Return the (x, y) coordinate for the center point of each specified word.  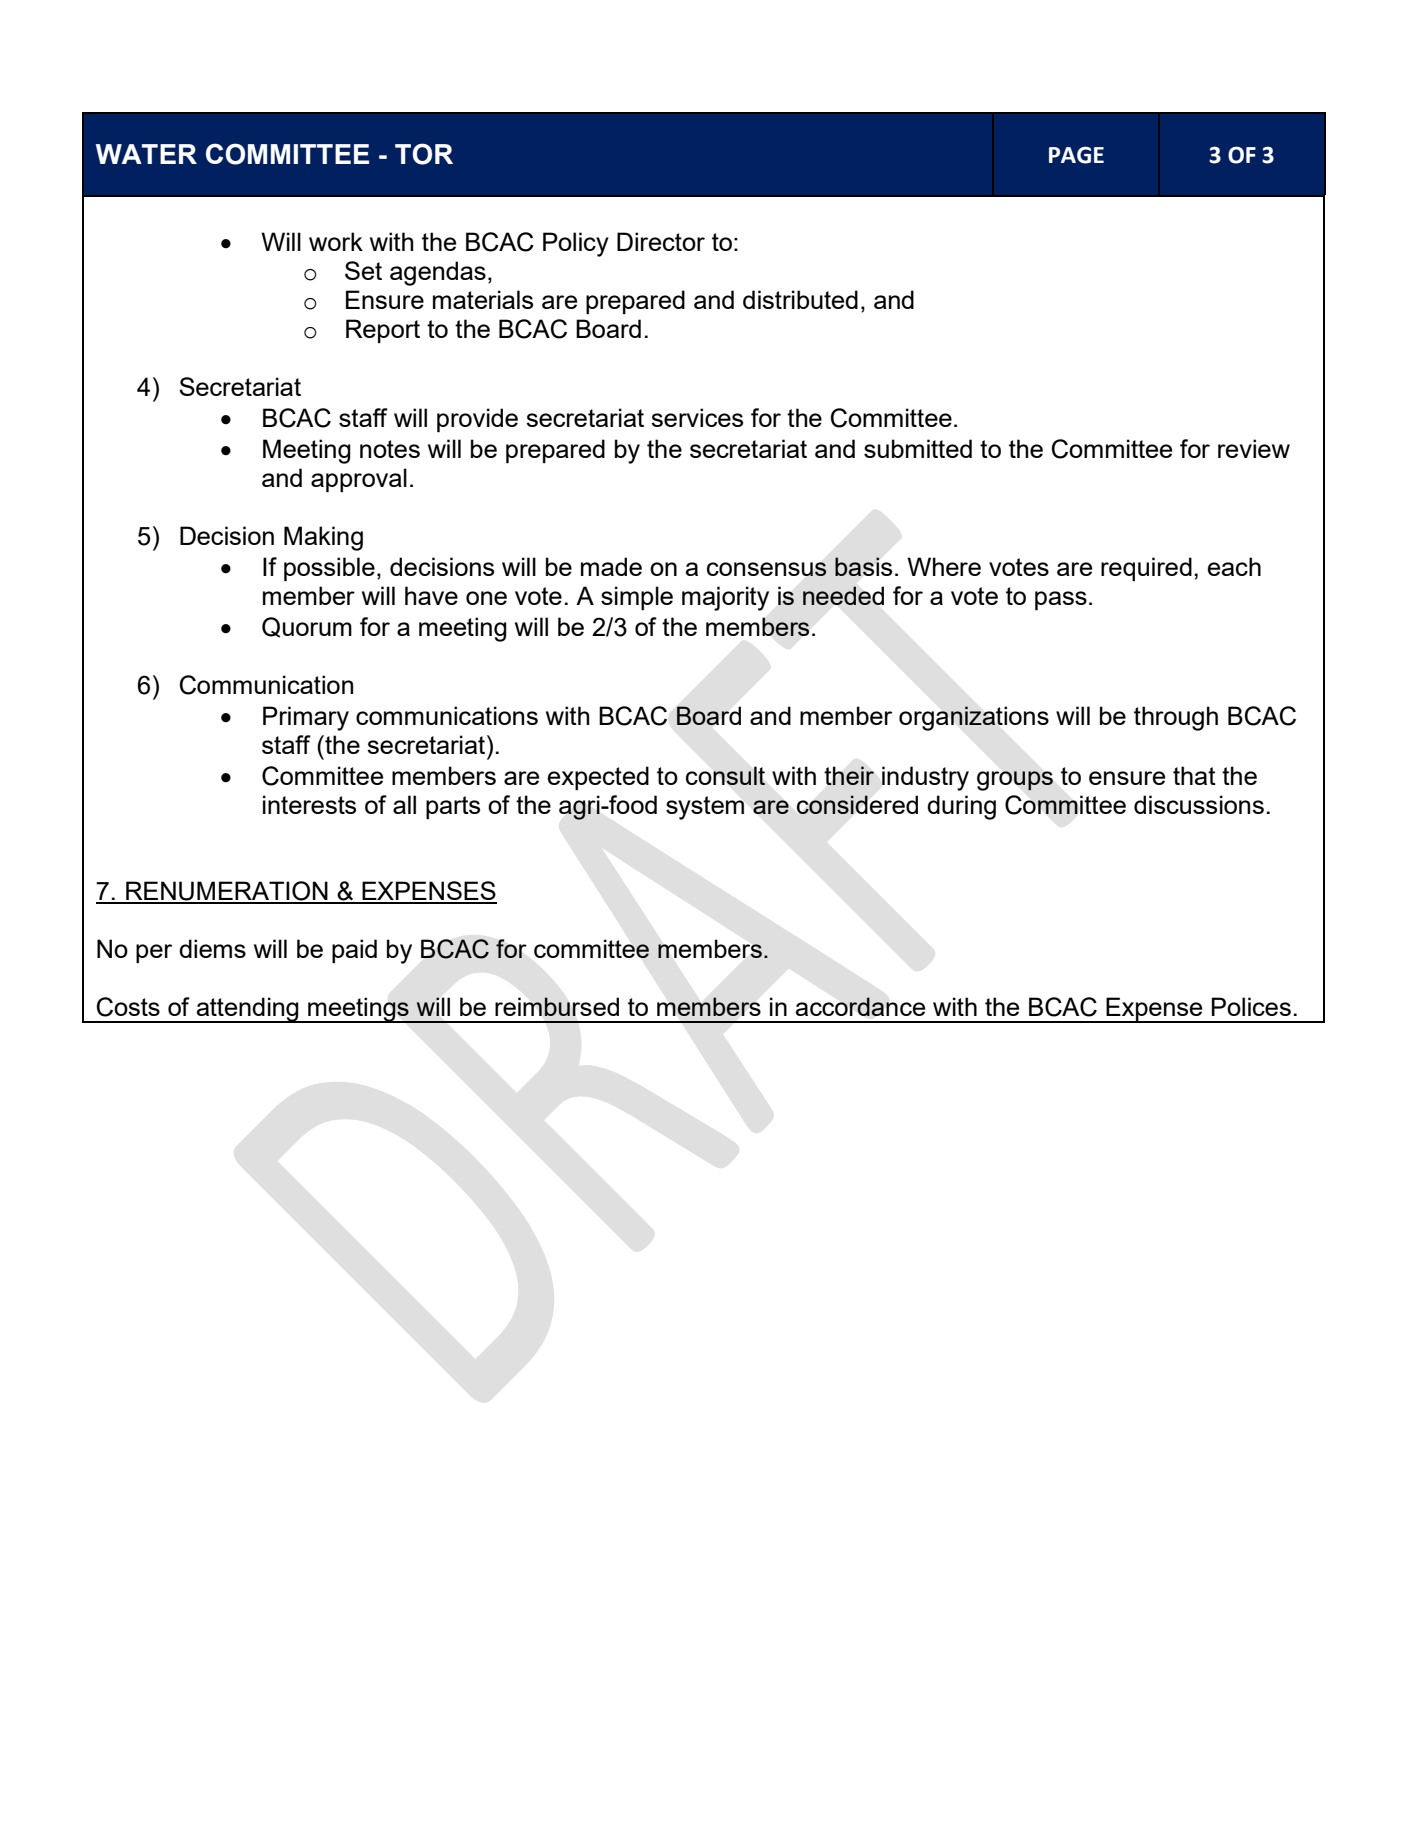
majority (725, 598)
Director (661, 241)
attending (247, 1010)
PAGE (1076, 155)
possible (329, 569)
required (1146, 569)
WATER (146, 154)
